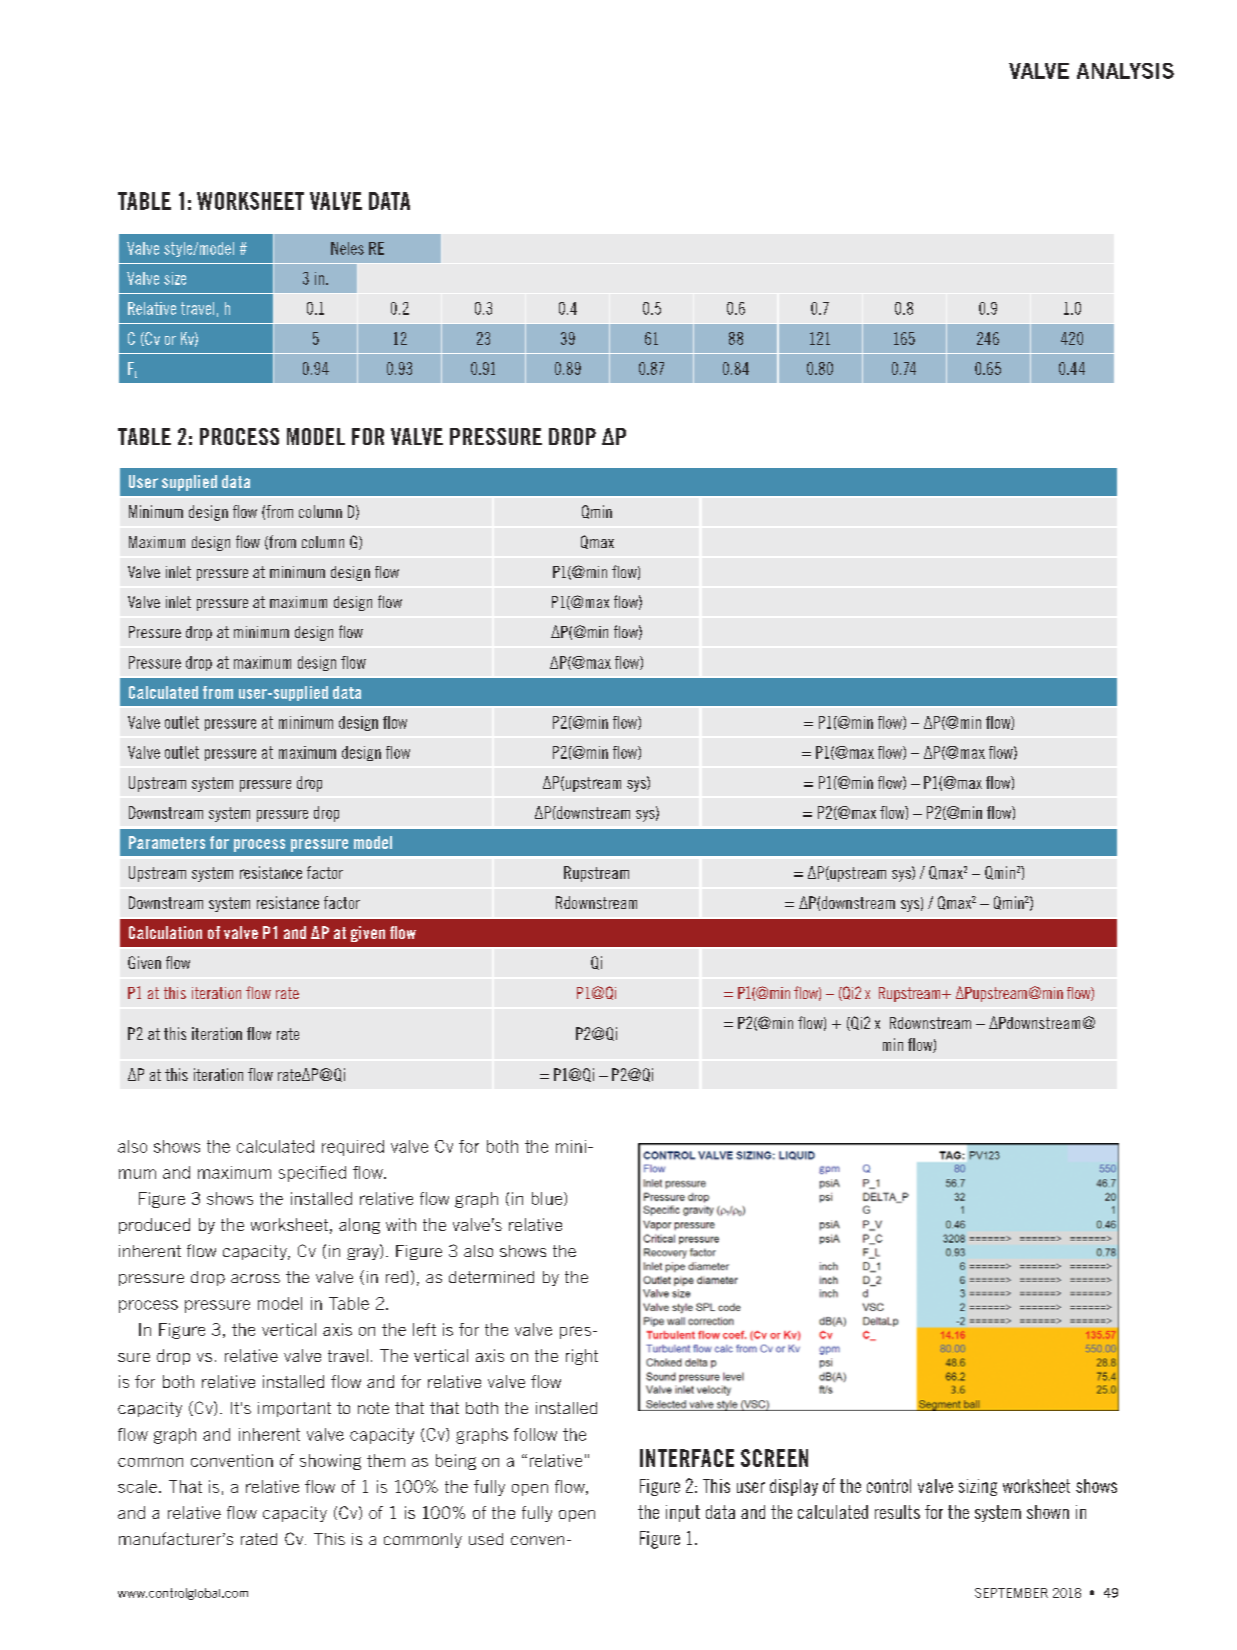 The width and height of the screenshot is (1237, 1650). What do you see at coordinates (1125, 71) in the screenshot?
I see `ANALYSIS` at bounding box center [1125, 71].
